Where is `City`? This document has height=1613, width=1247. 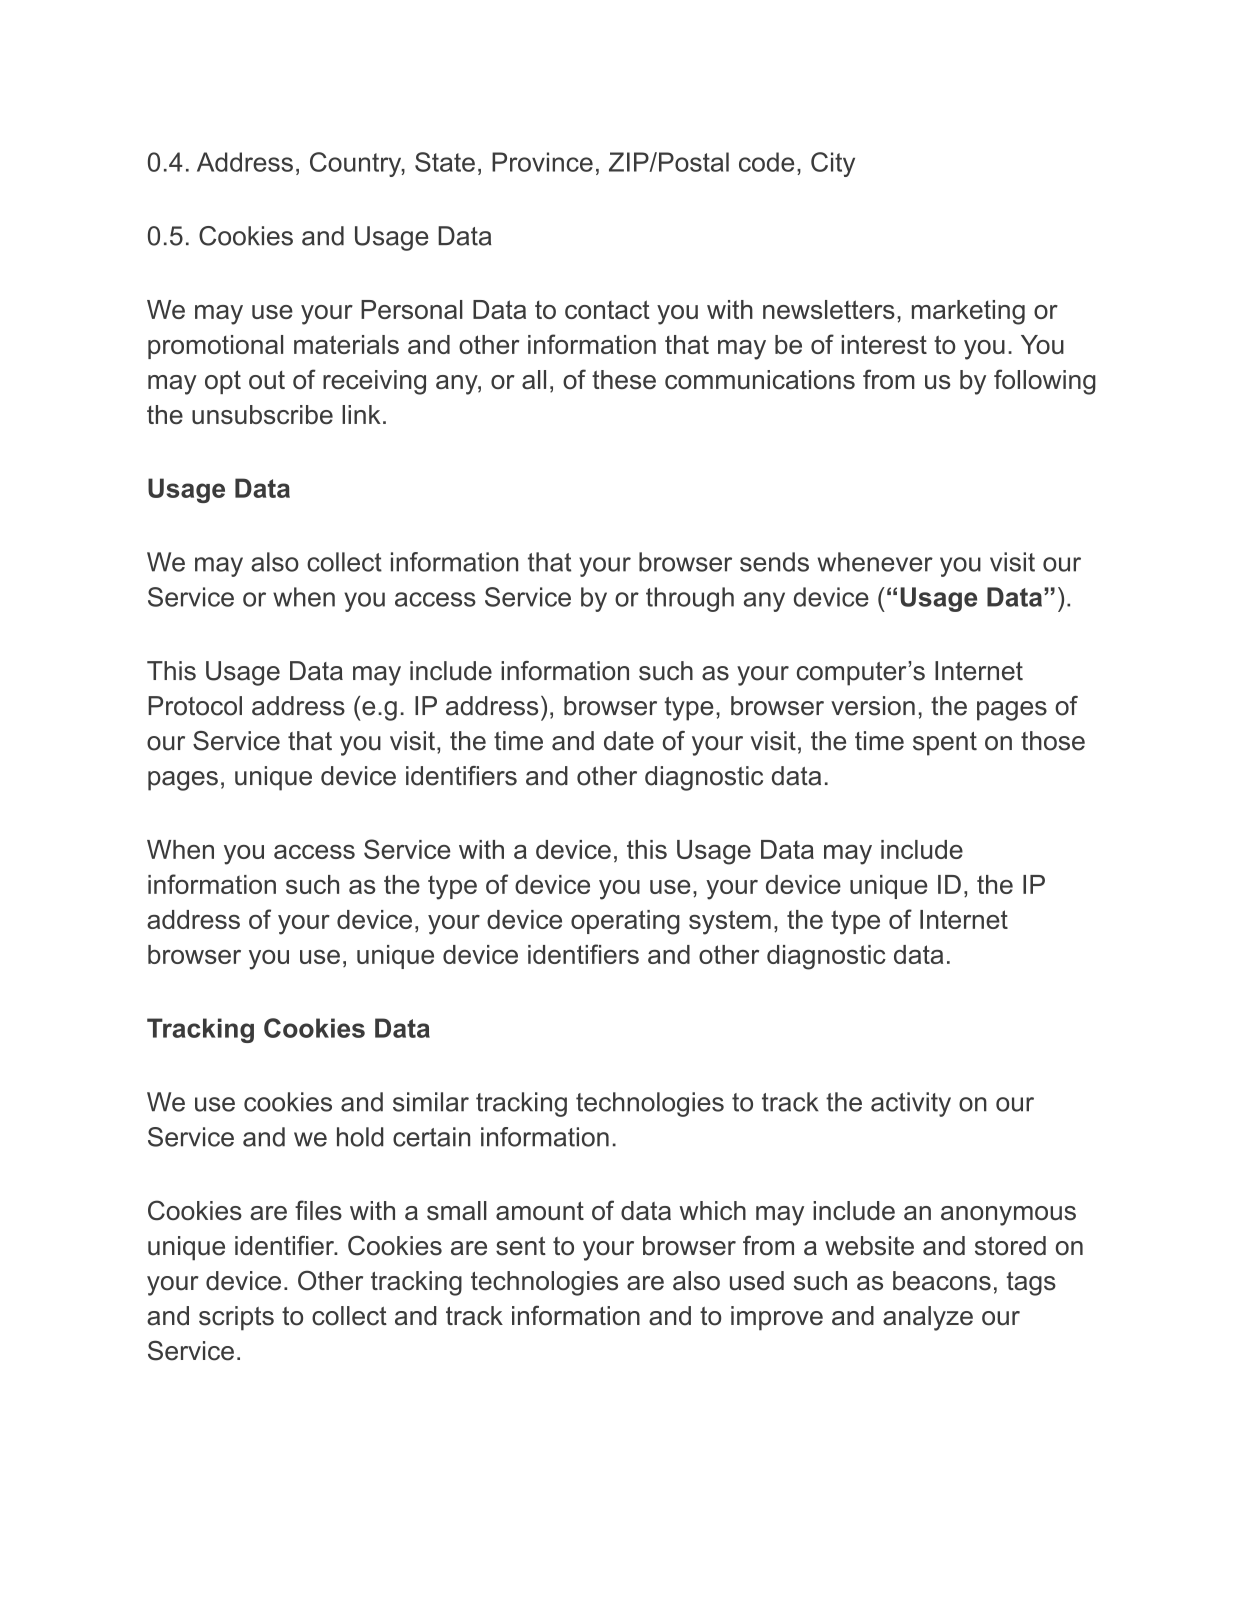
City is located at coordinates (833, 164).
